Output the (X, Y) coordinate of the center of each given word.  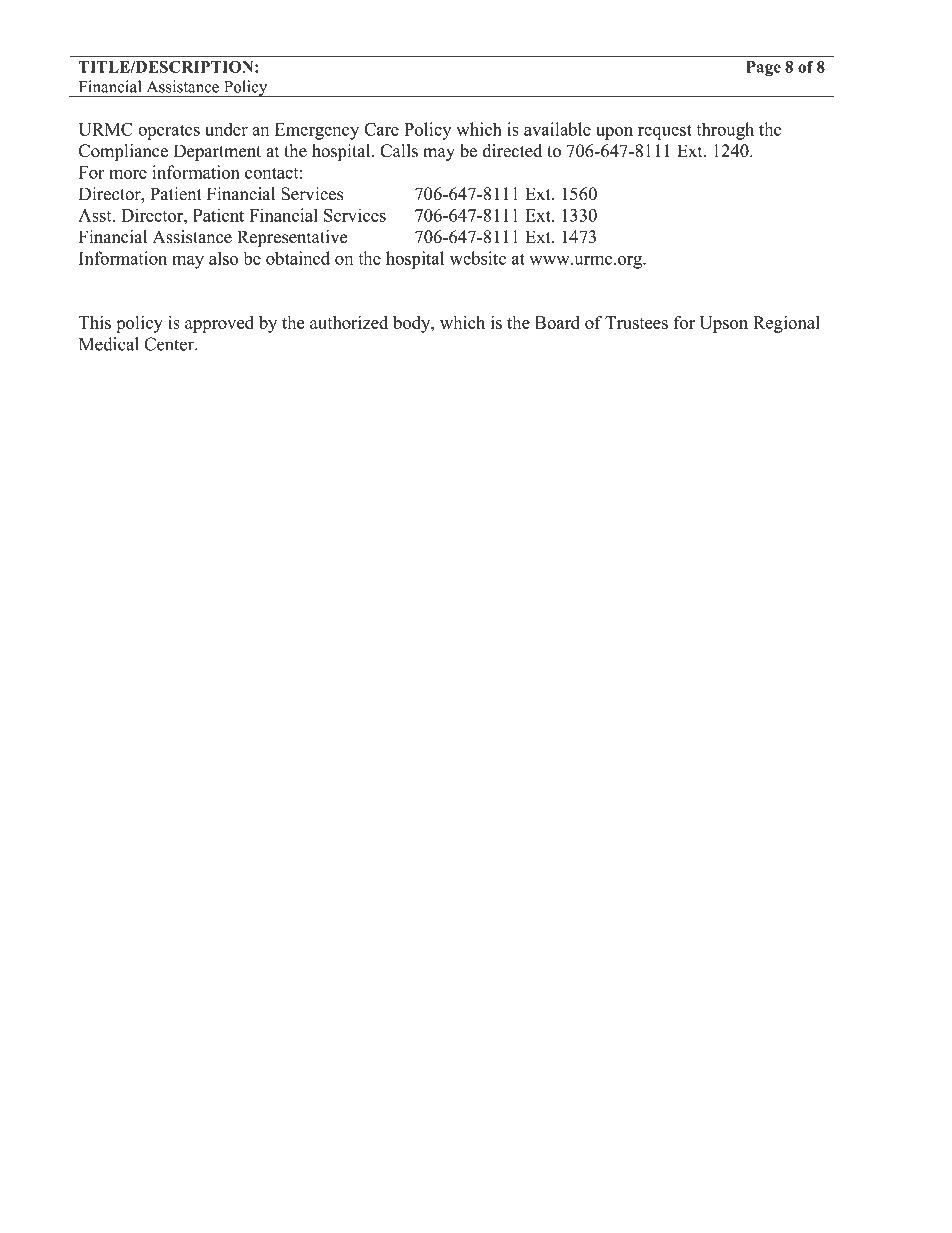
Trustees (636, 322)
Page (763, 69)
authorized (349, 322)
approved (219, 324)
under (226, 129)
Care (381, 129)
